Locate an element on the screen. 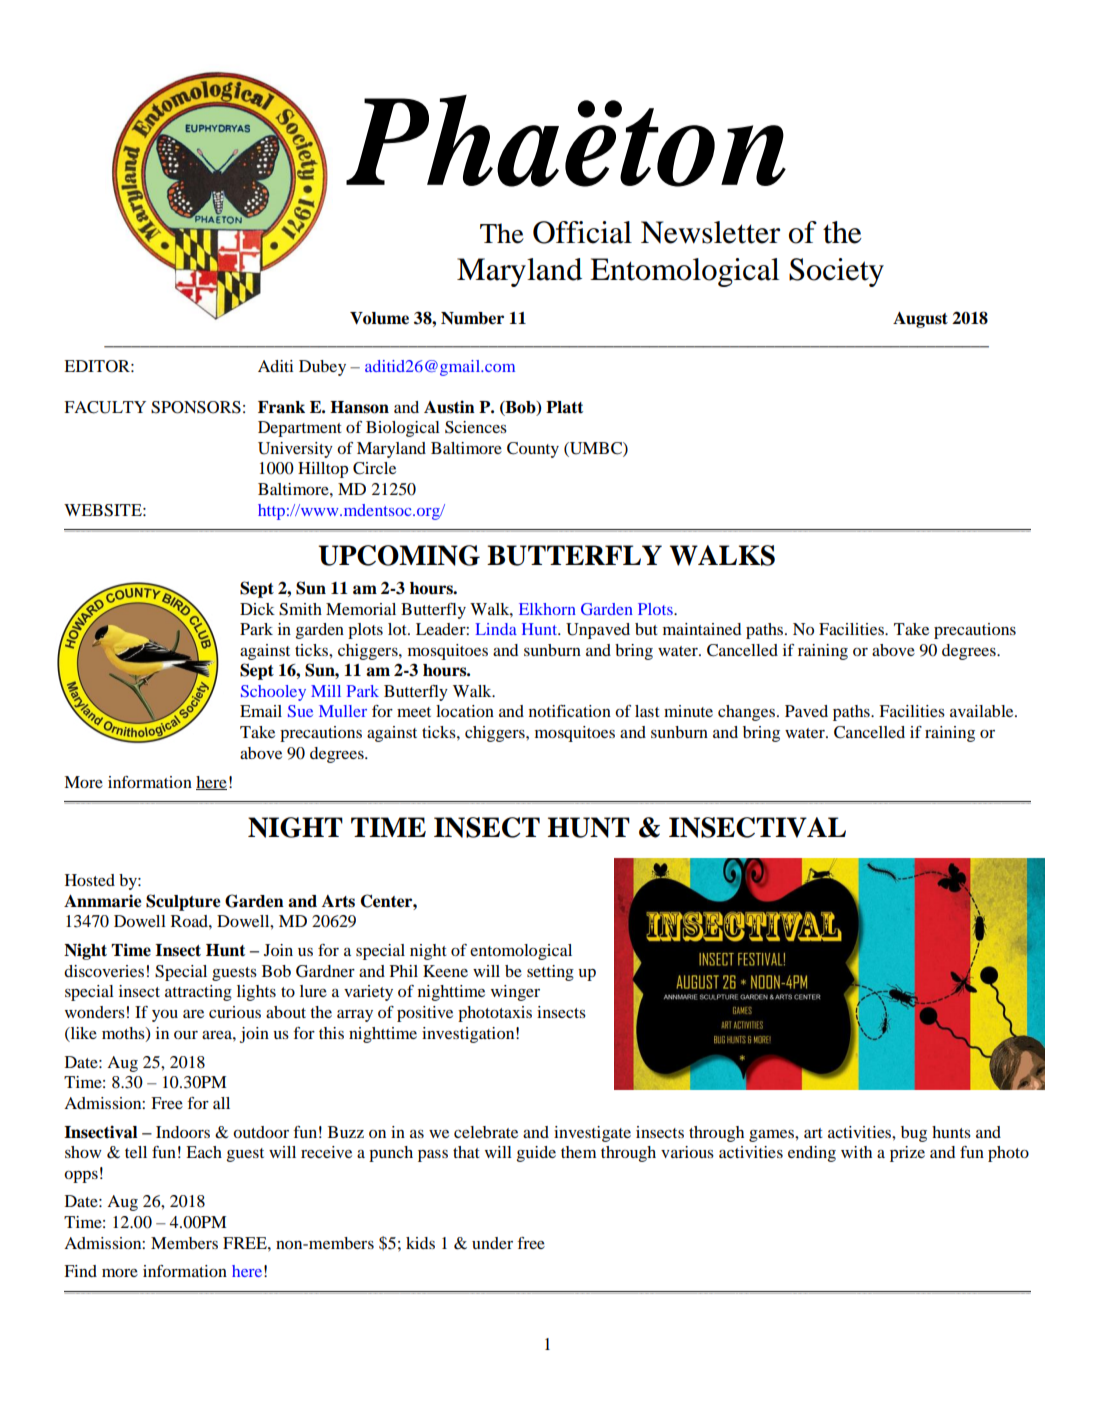 This screenshot has width=1095, height=1418. Find is located at coordinates (80, 1271).
